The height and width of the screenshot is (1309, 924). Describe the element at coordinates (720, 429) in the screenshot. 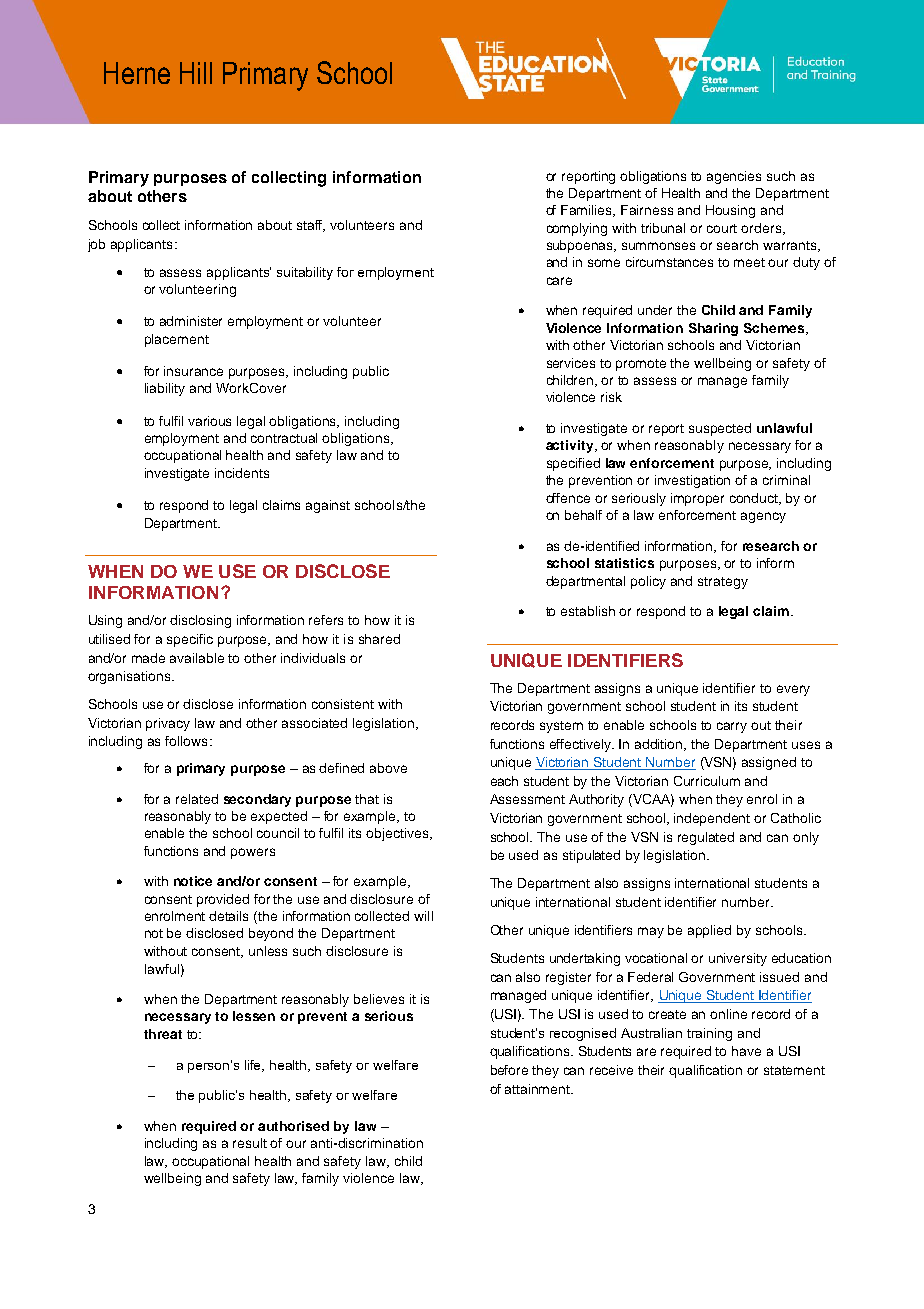

I see `suspected` at that location.
